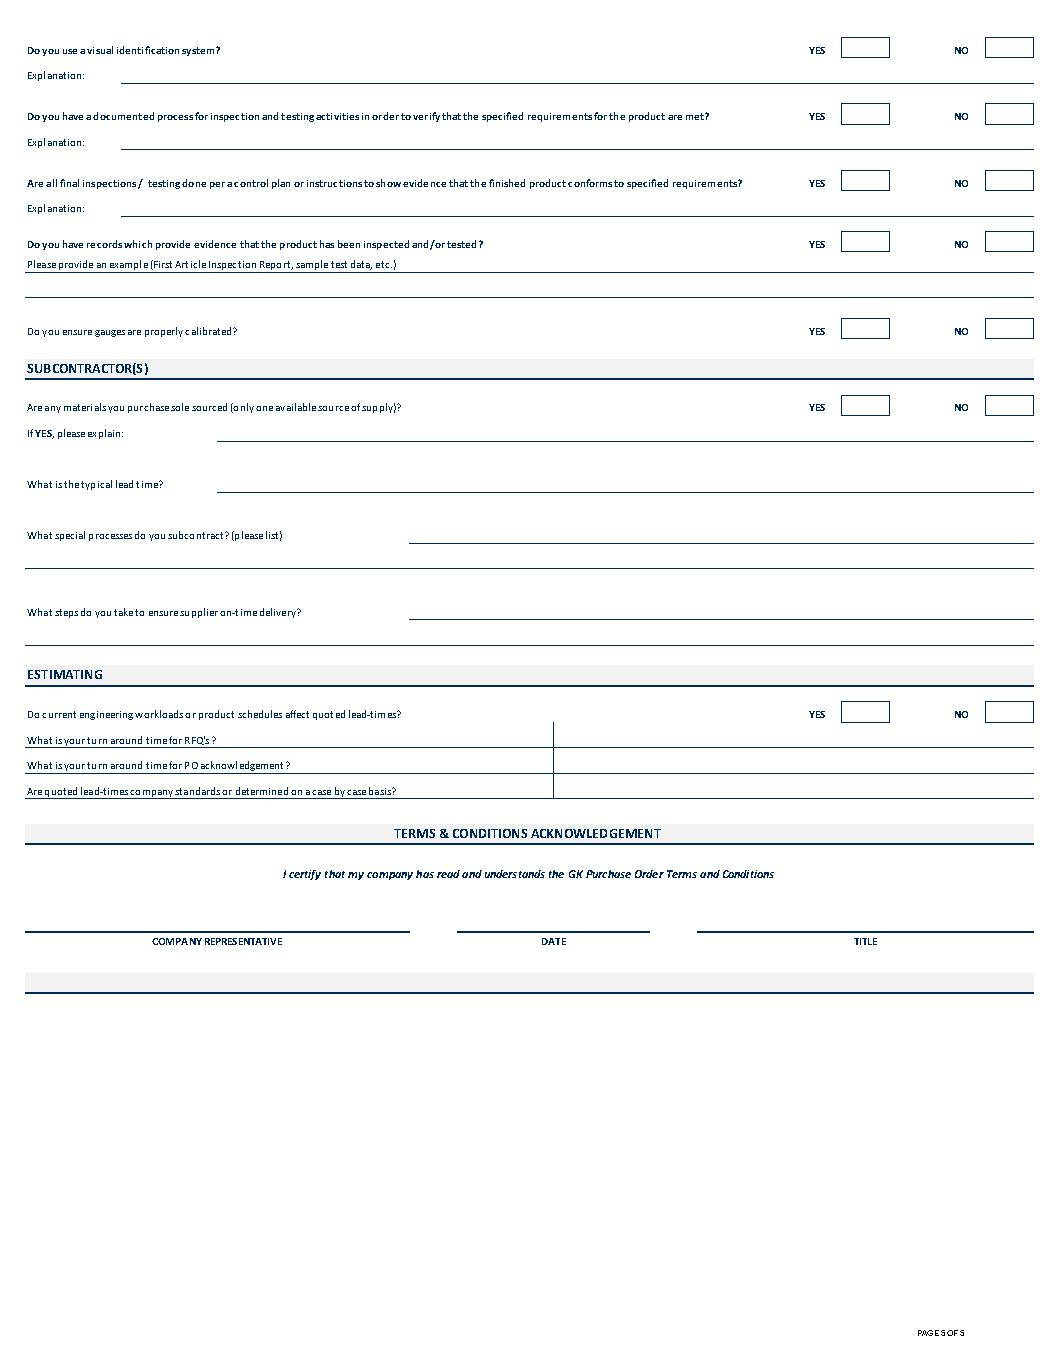 The image size is (1060, 1372). What do you see at coordinates (426, 117) in the image?
I see `verify` at bounding box center [426, 117].
